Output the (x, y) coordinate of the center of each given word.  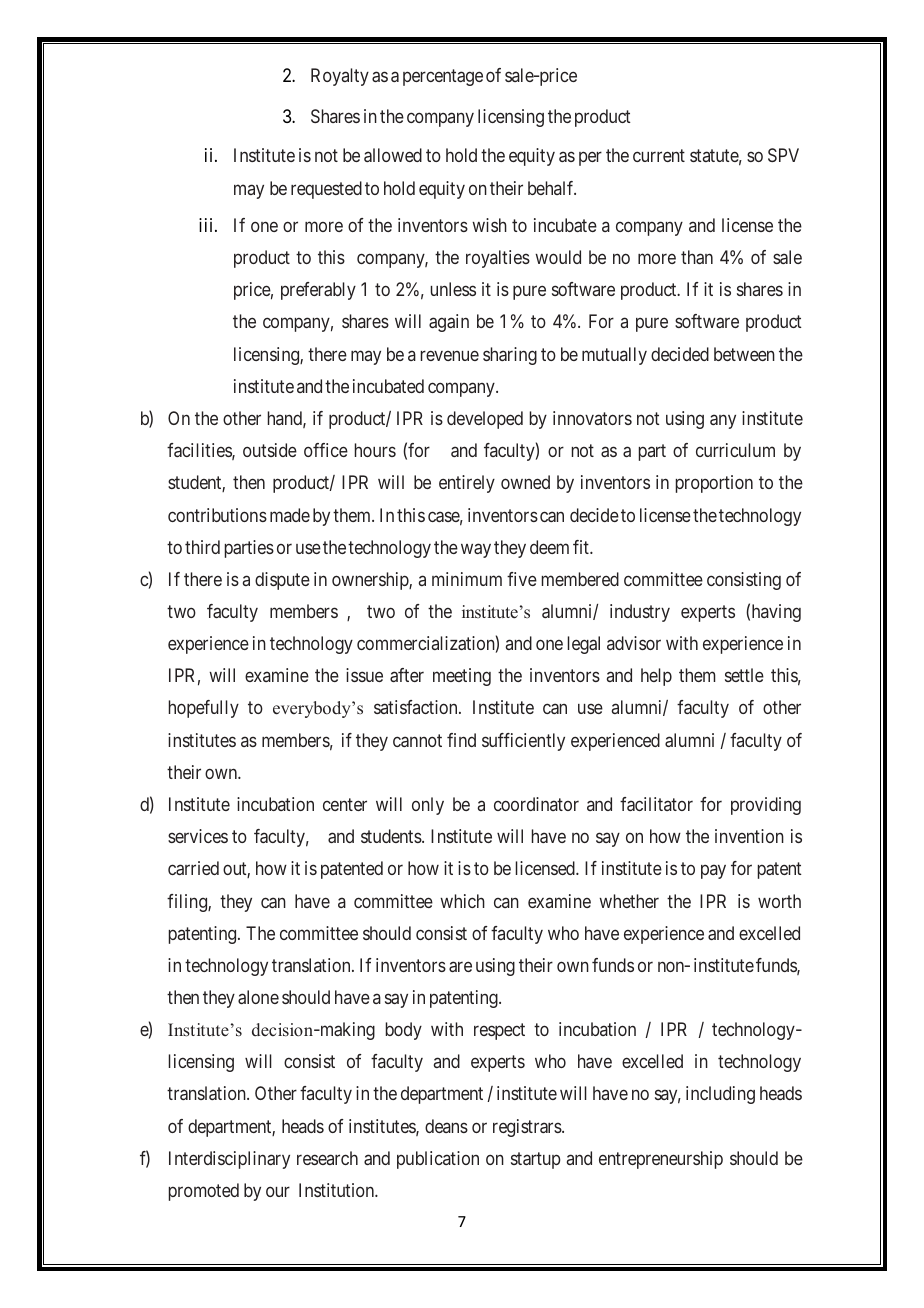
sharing (510, 356)
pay (713, 872)
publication (438, 1160)
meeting (462, 677)
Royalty (340, 77)
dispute (282, 581)
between (744, 354)
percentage (443, 78)
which (462, 901)
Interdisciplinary (229, 1160)
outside (270, 450)
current (659, 156)
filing (188, 903)
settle (744, 675)
